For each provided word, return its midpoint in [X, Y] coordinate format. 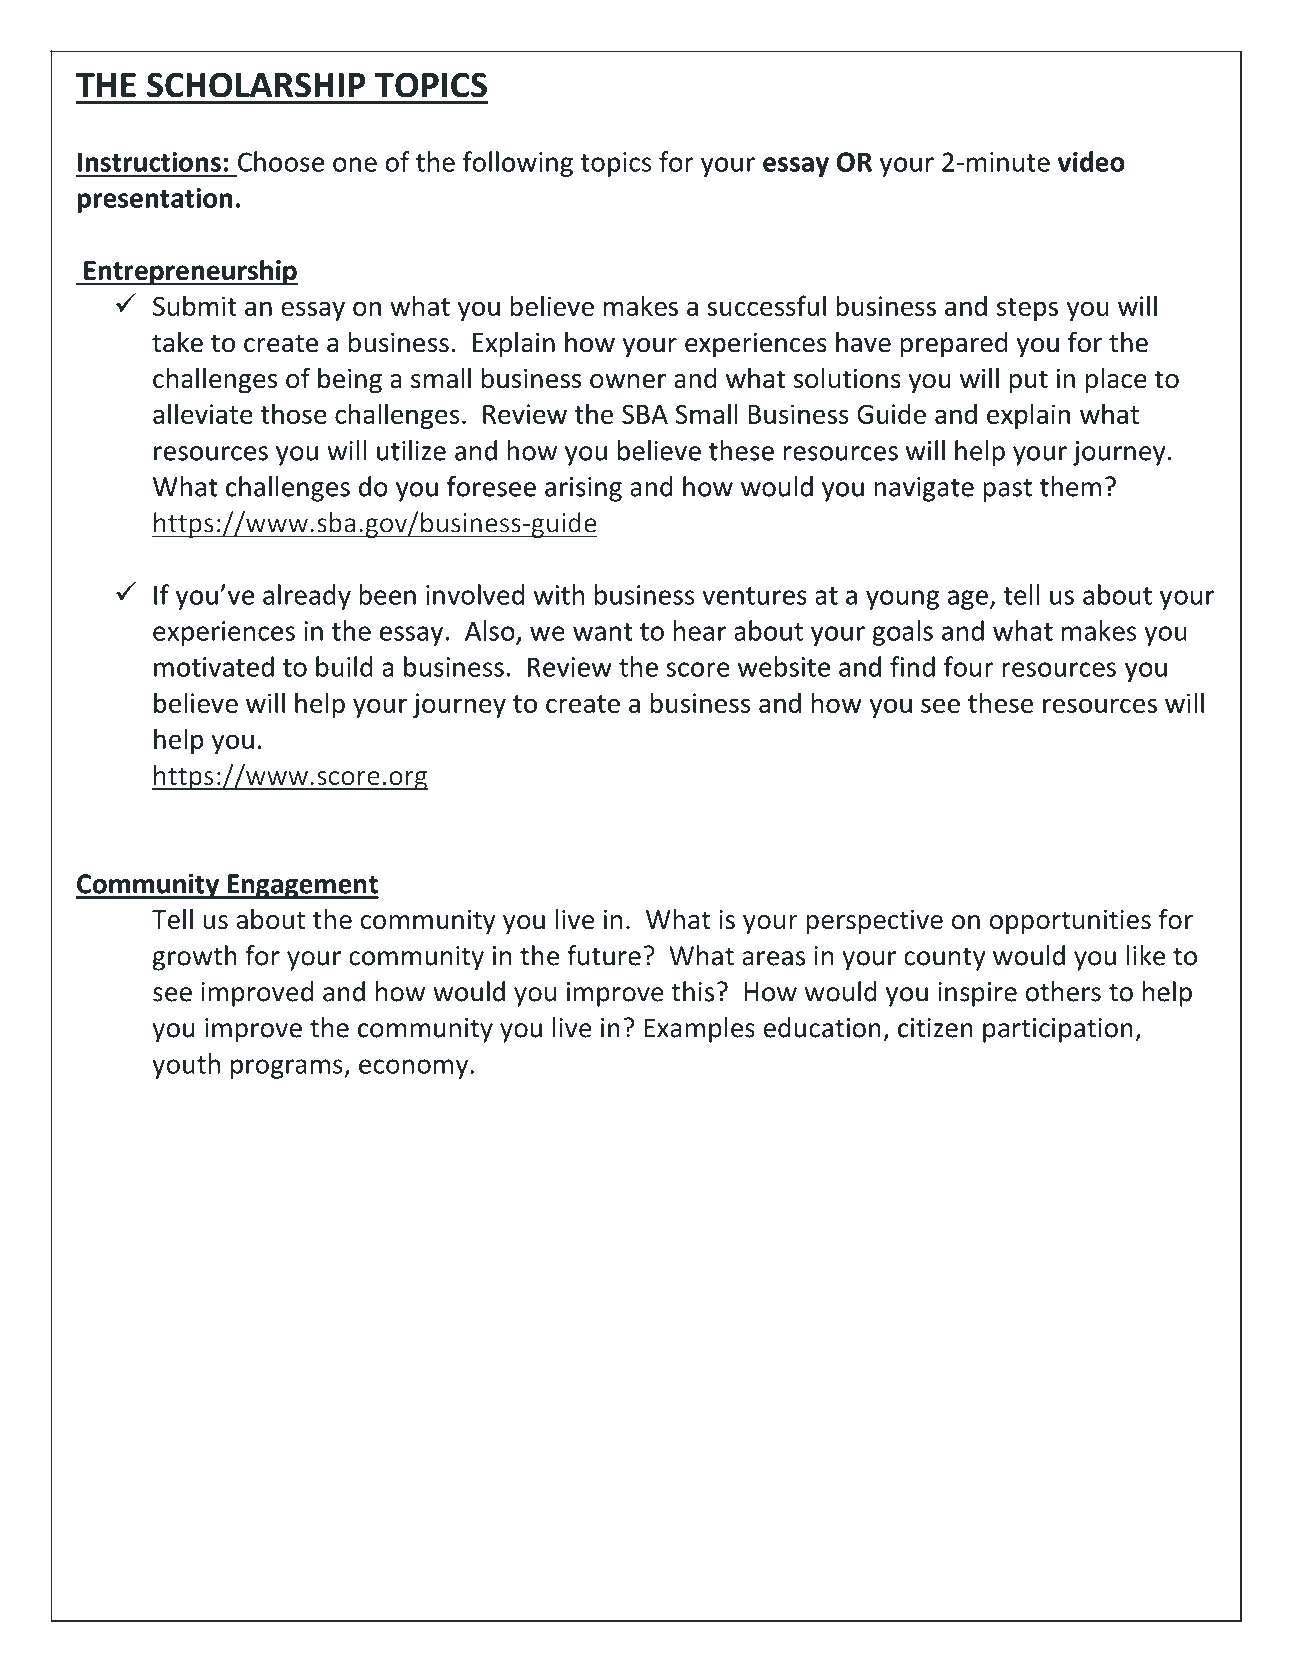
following [518, 164]
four [969, 666]
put [1028, 382]
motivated [214, 666]
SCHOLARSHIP [256, 85]
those [294, 413]
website [784, 666]
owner [628, 381]
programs [288, 1069]
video [1091, 161]
